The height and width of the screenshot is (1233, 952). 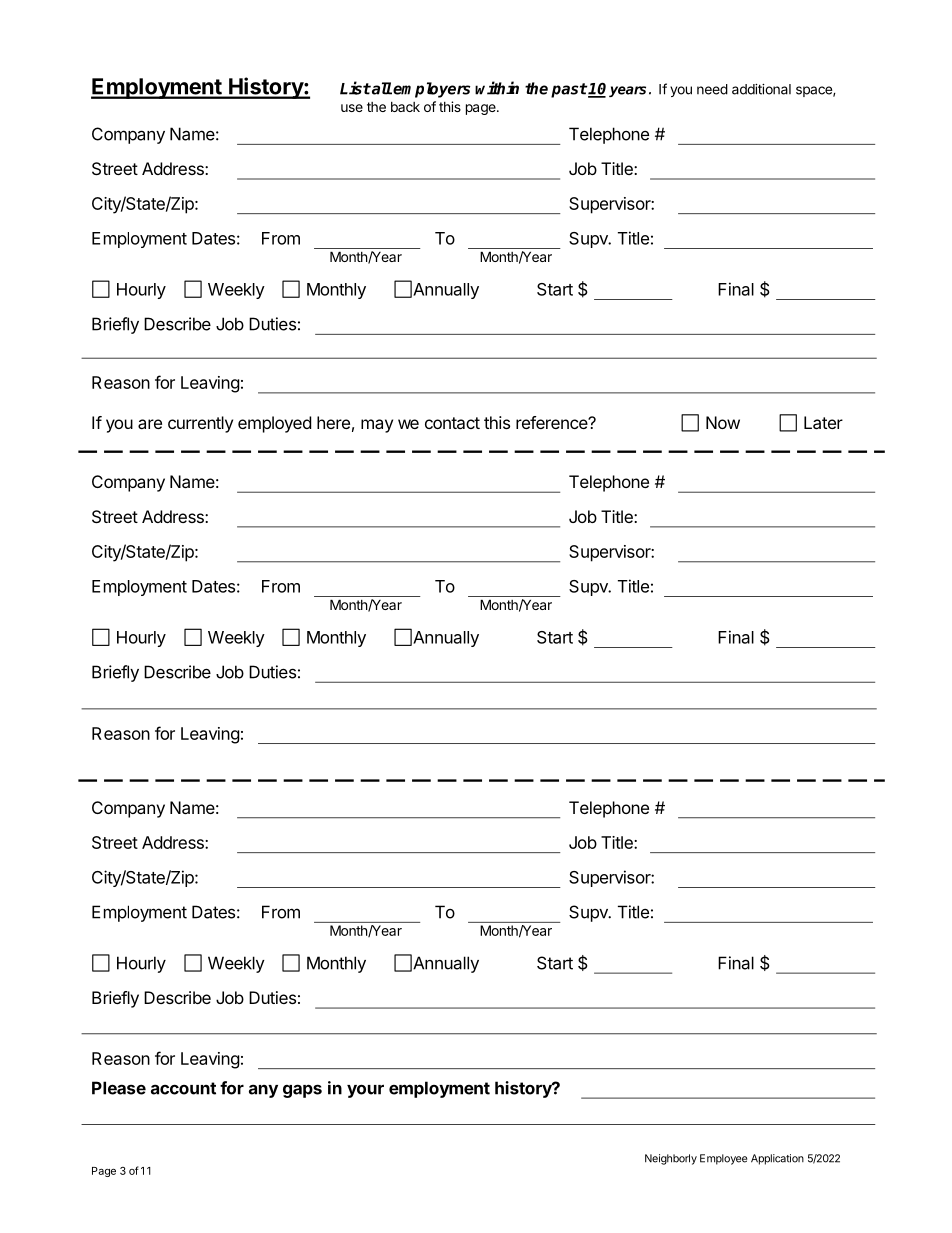 What do you see at coordinates (200, 424) in the screenshot?
I see `currently` at bounding box center [200, 424].
